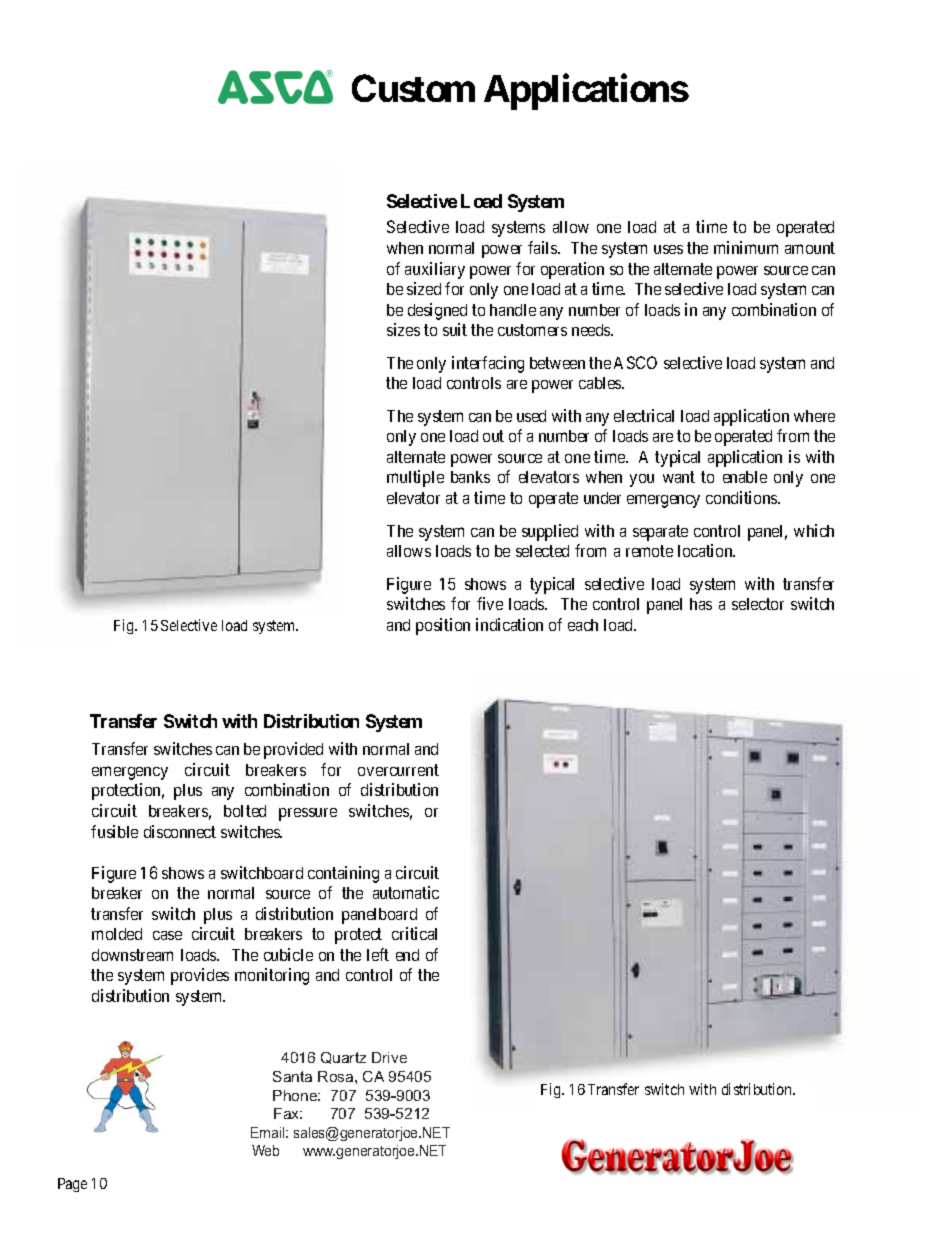 The width and height of the screenshot is (952, 1233). I want to click on critical, so click(414, 933).
